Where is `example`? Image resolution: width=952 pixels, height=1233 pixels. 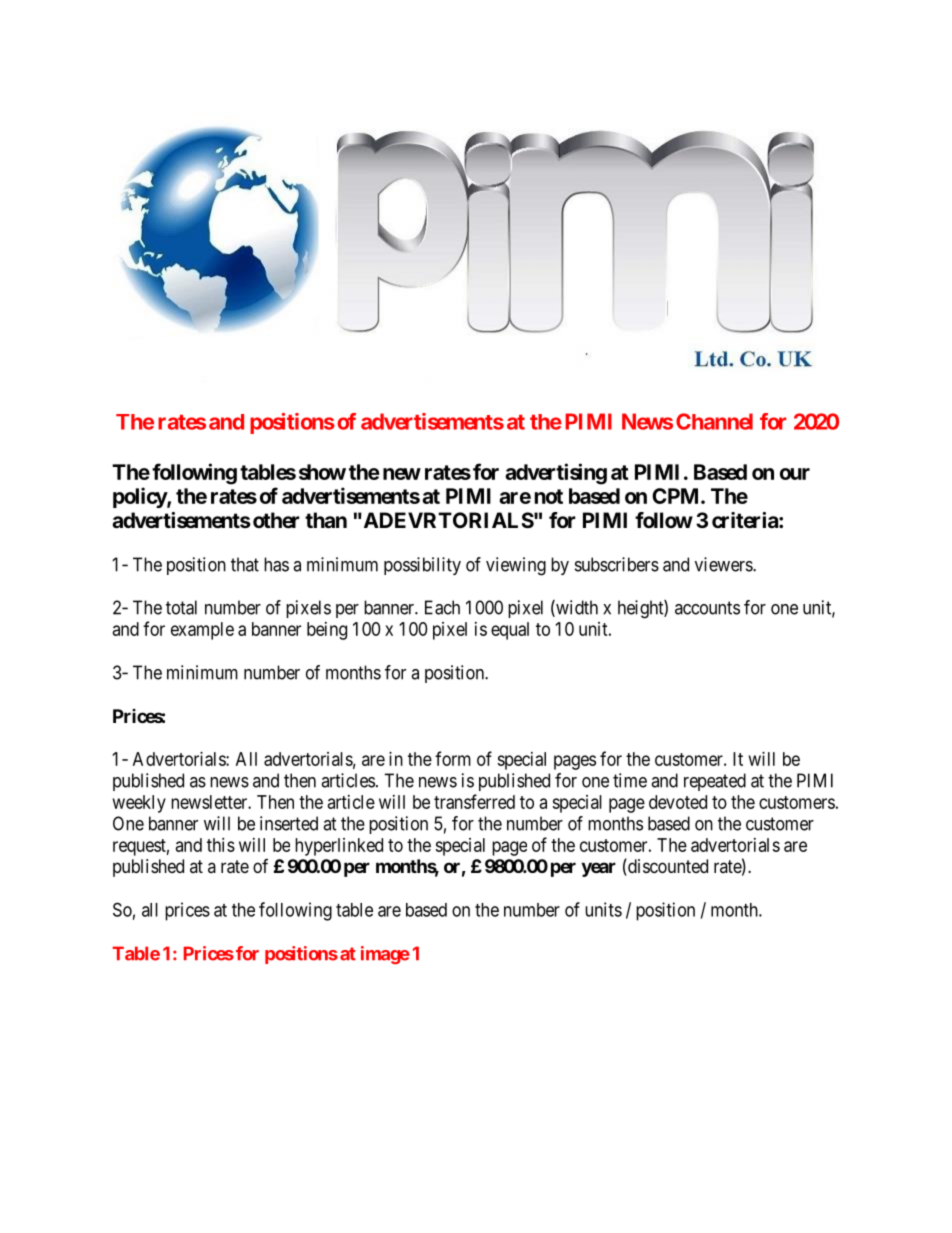
example is located at coordinates (202, 631).
